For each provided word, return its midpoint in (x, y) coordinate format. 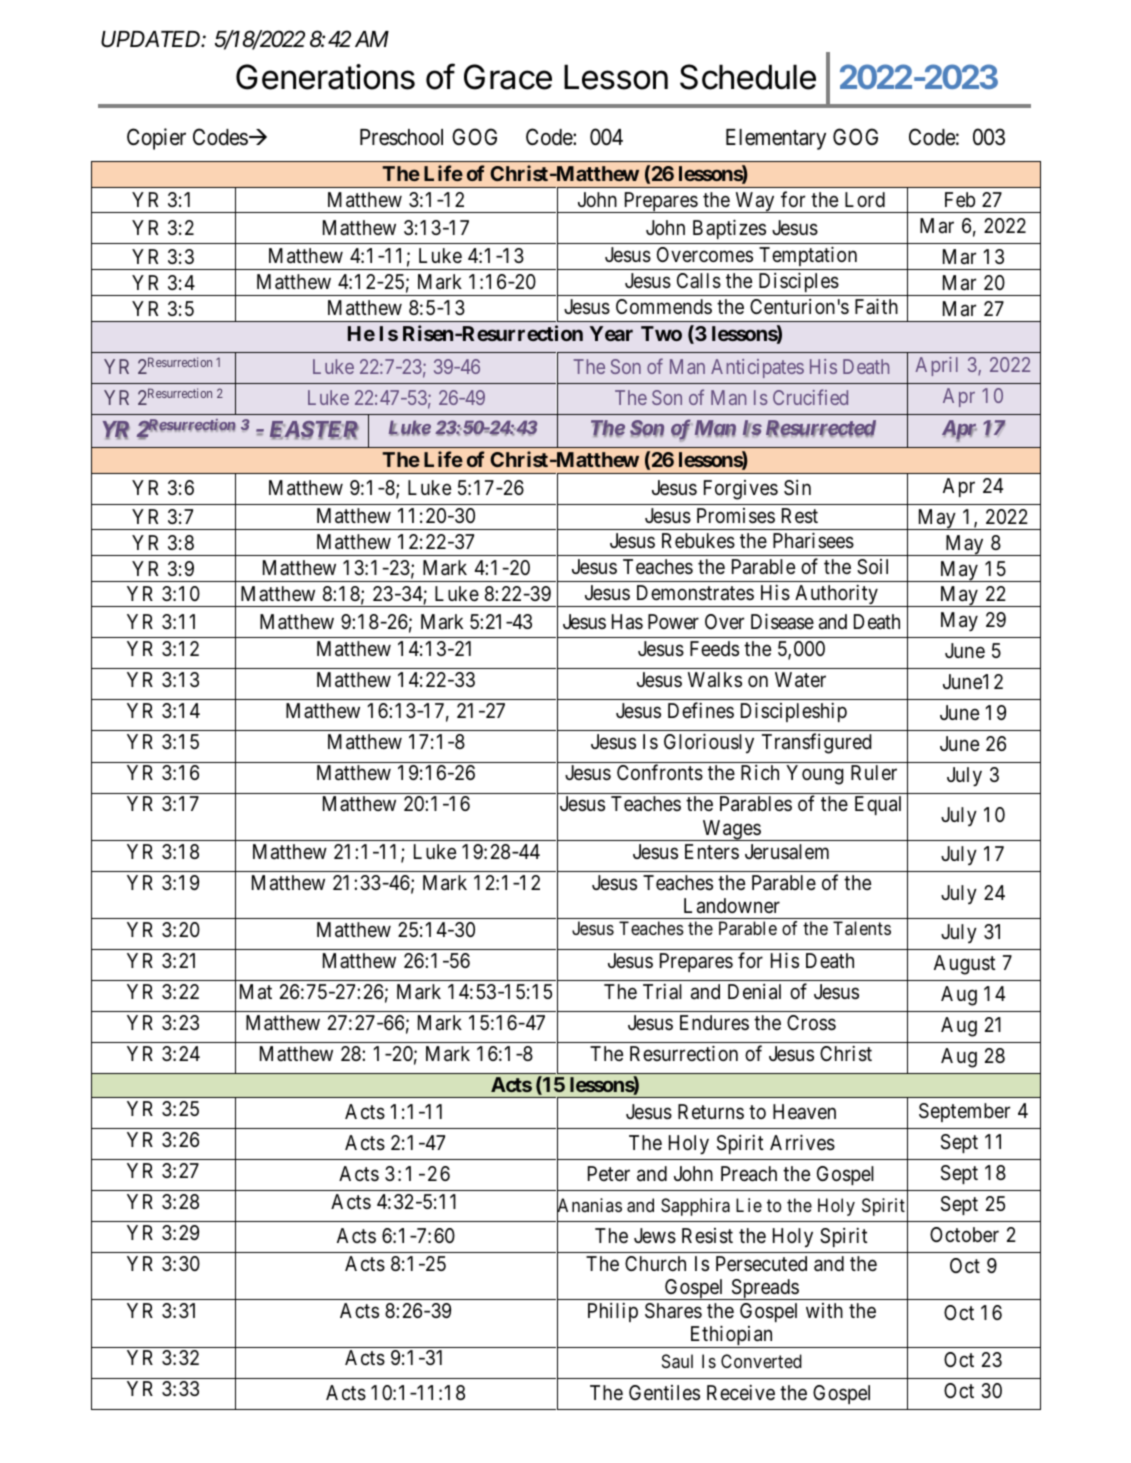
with (824, 1310)
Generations (325, 77)
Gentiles (664, 1392)
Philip (613, 1312)
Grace (508, 77)
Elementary (776, 139)
